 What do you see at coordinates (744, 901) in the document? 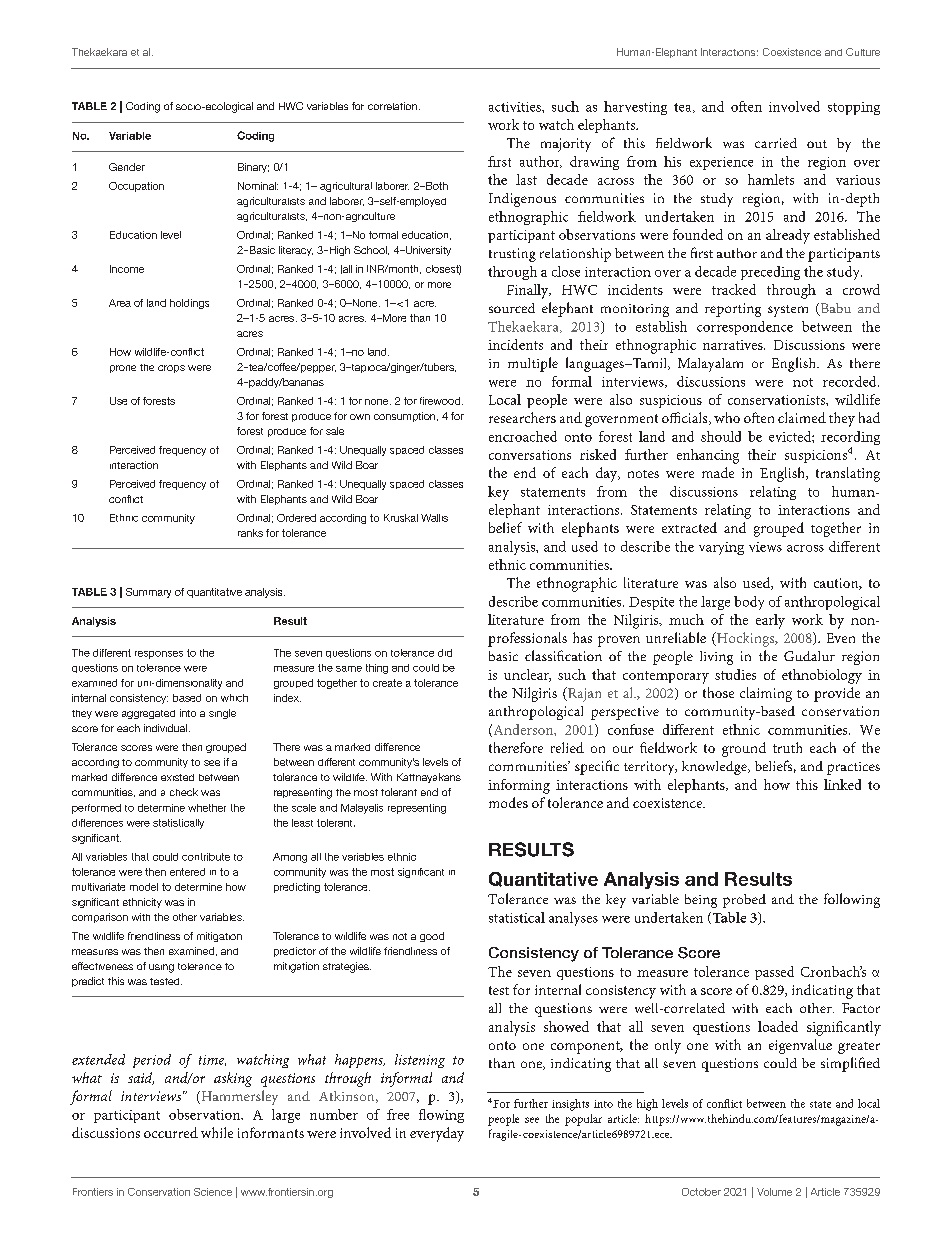
I see `probed` at bounding box center [744, 901].
